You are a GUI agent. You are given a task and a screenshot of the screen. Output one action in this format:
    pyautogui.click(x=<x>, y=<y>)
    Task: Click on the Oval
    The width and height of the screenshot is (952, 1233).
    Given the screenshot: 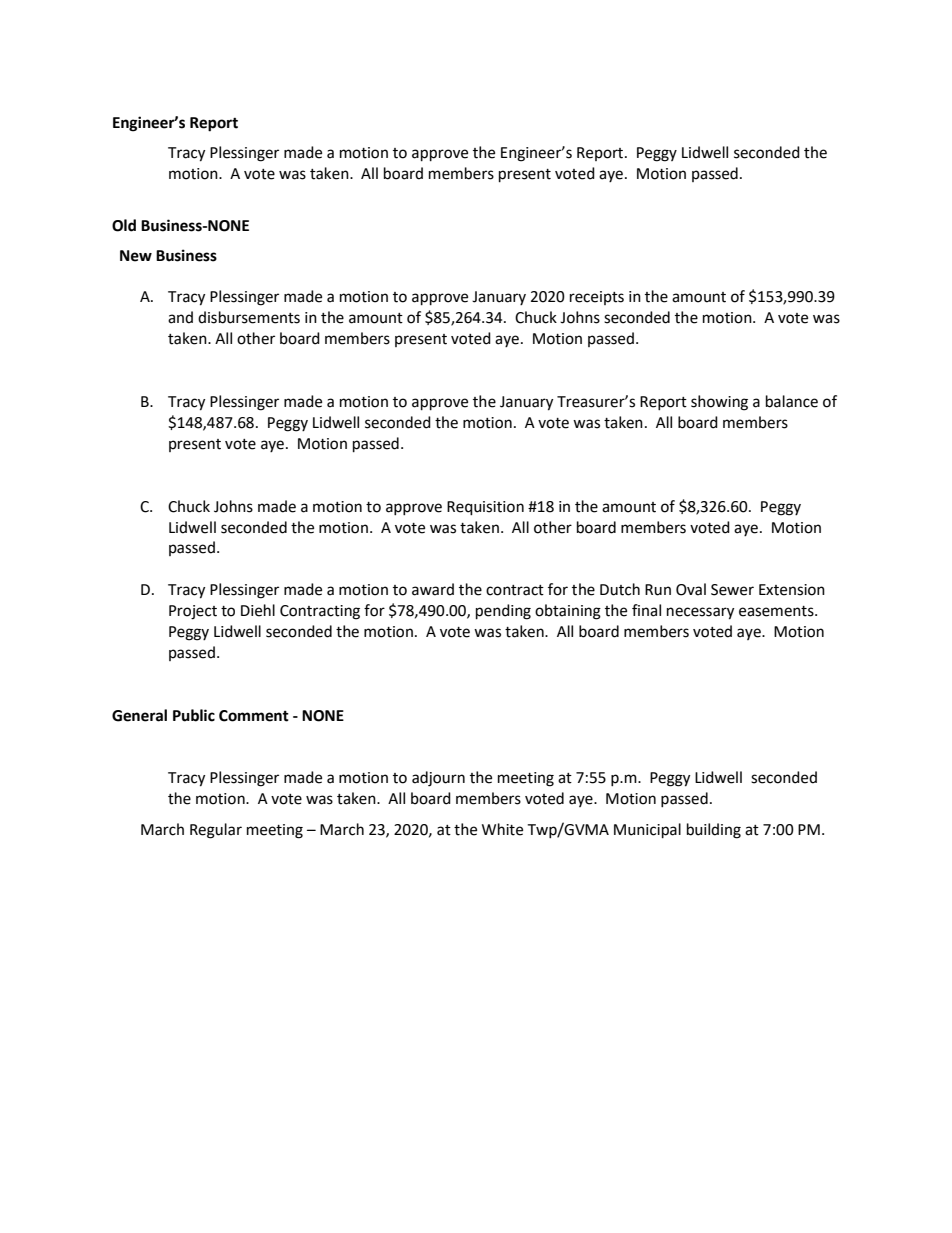 What is the action you would take?
    pyautogui.click(x=691, y=589)
